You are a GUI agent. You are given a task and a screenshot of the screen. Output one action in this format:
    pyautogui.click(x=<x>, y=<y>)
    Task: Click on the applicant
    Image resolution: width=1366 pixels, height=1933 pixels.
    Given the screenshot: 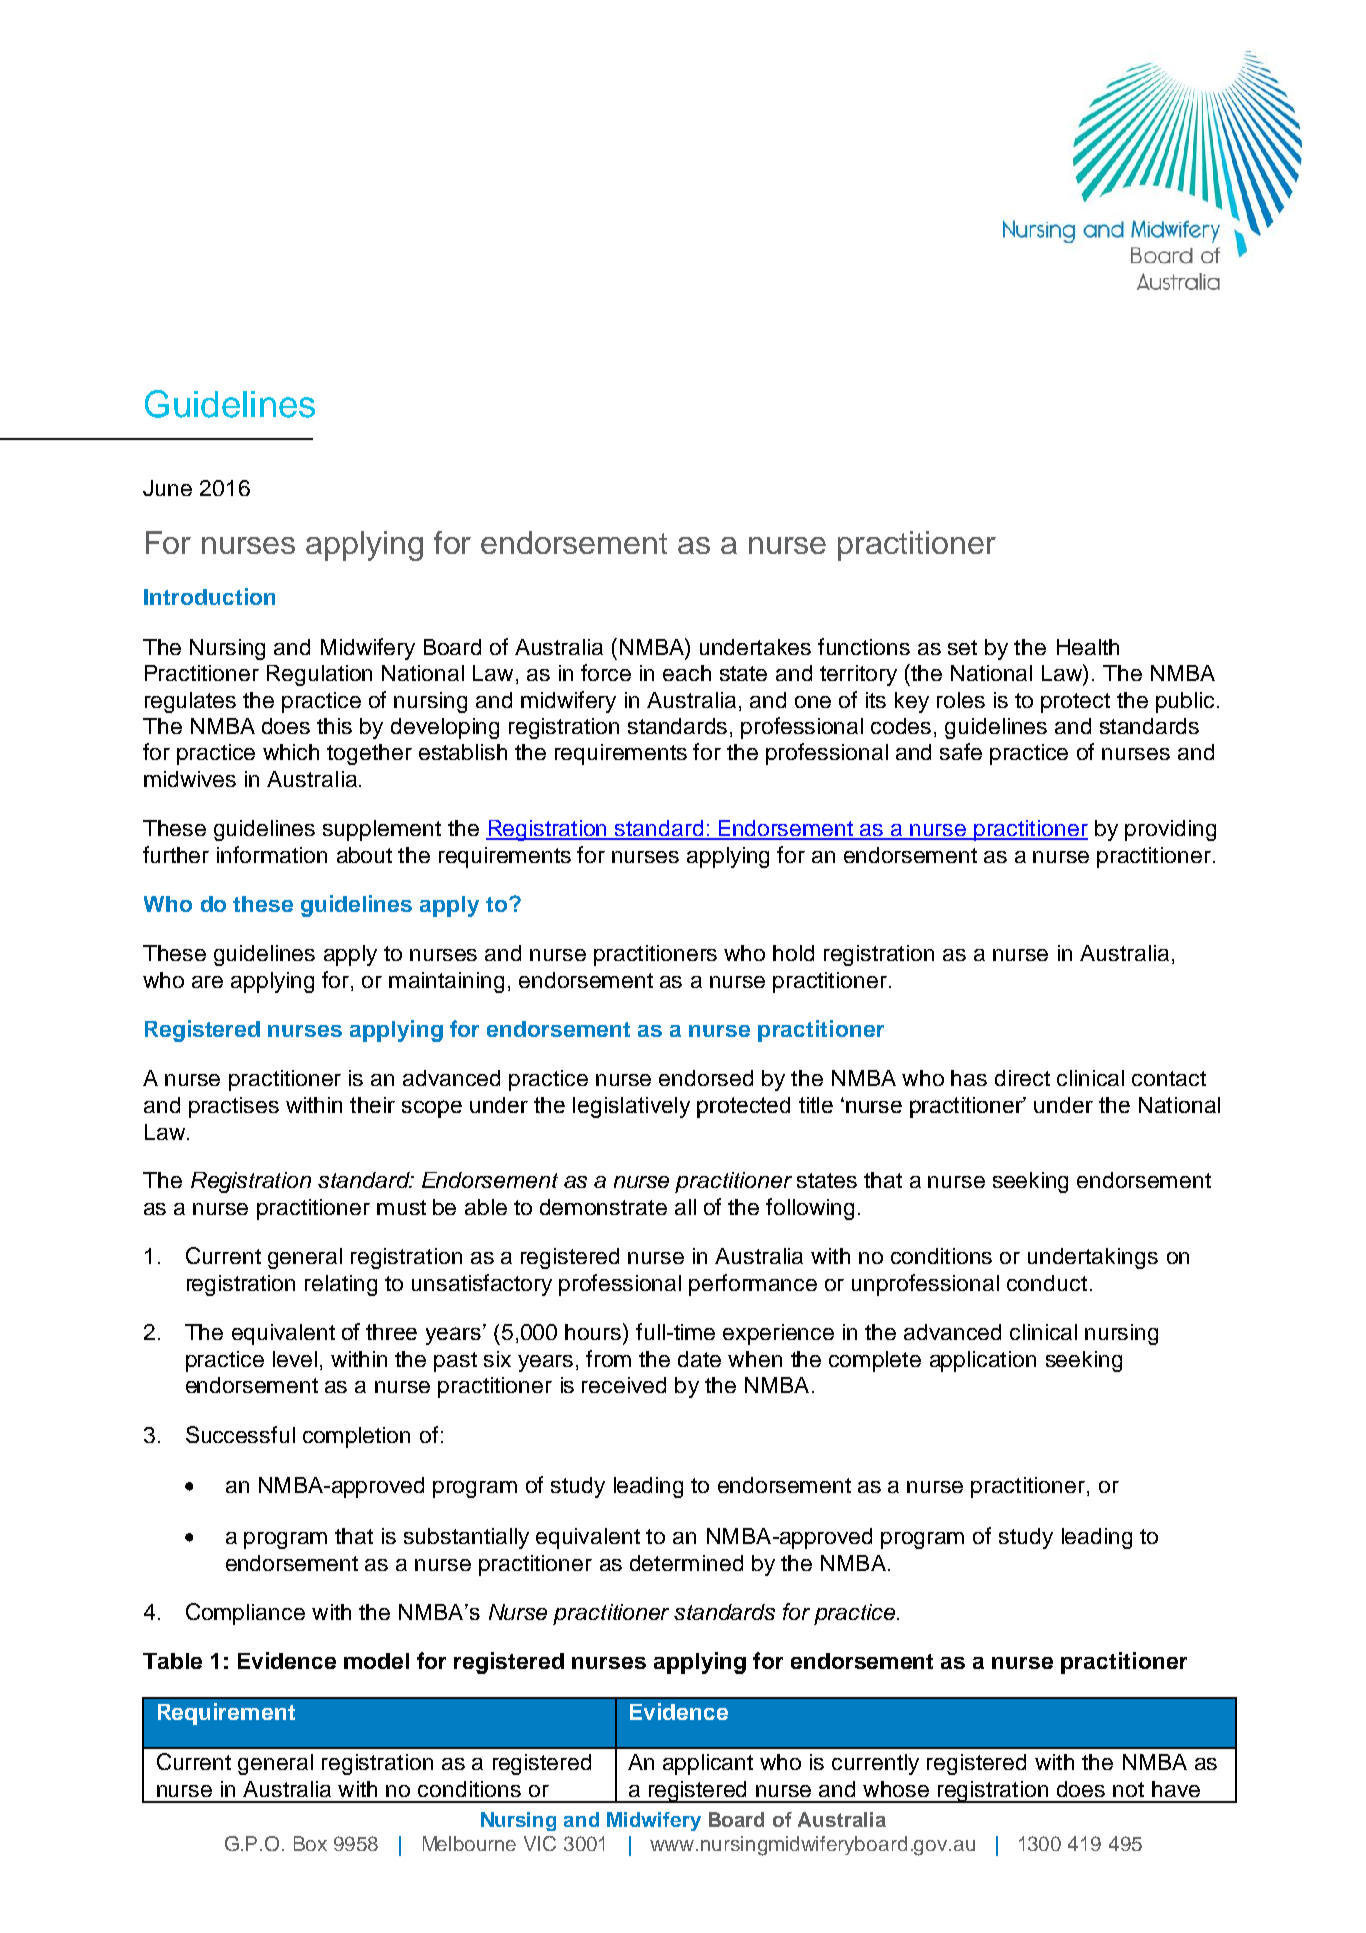 What is the action you would take?
    pyautogui.click(x=708, y=1764)
